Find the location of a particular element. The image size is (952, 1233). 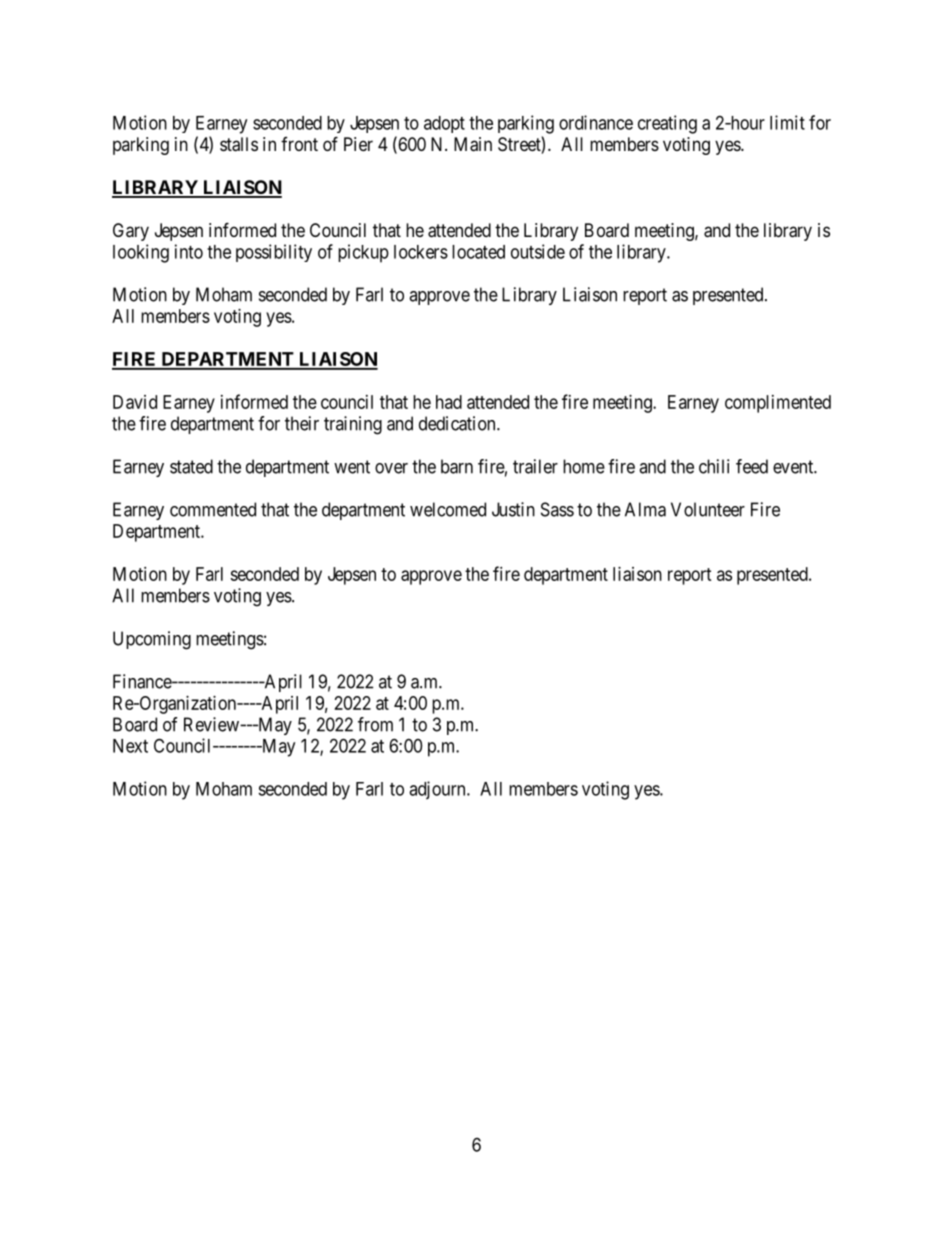

located is located at coordinates (478, 252).
